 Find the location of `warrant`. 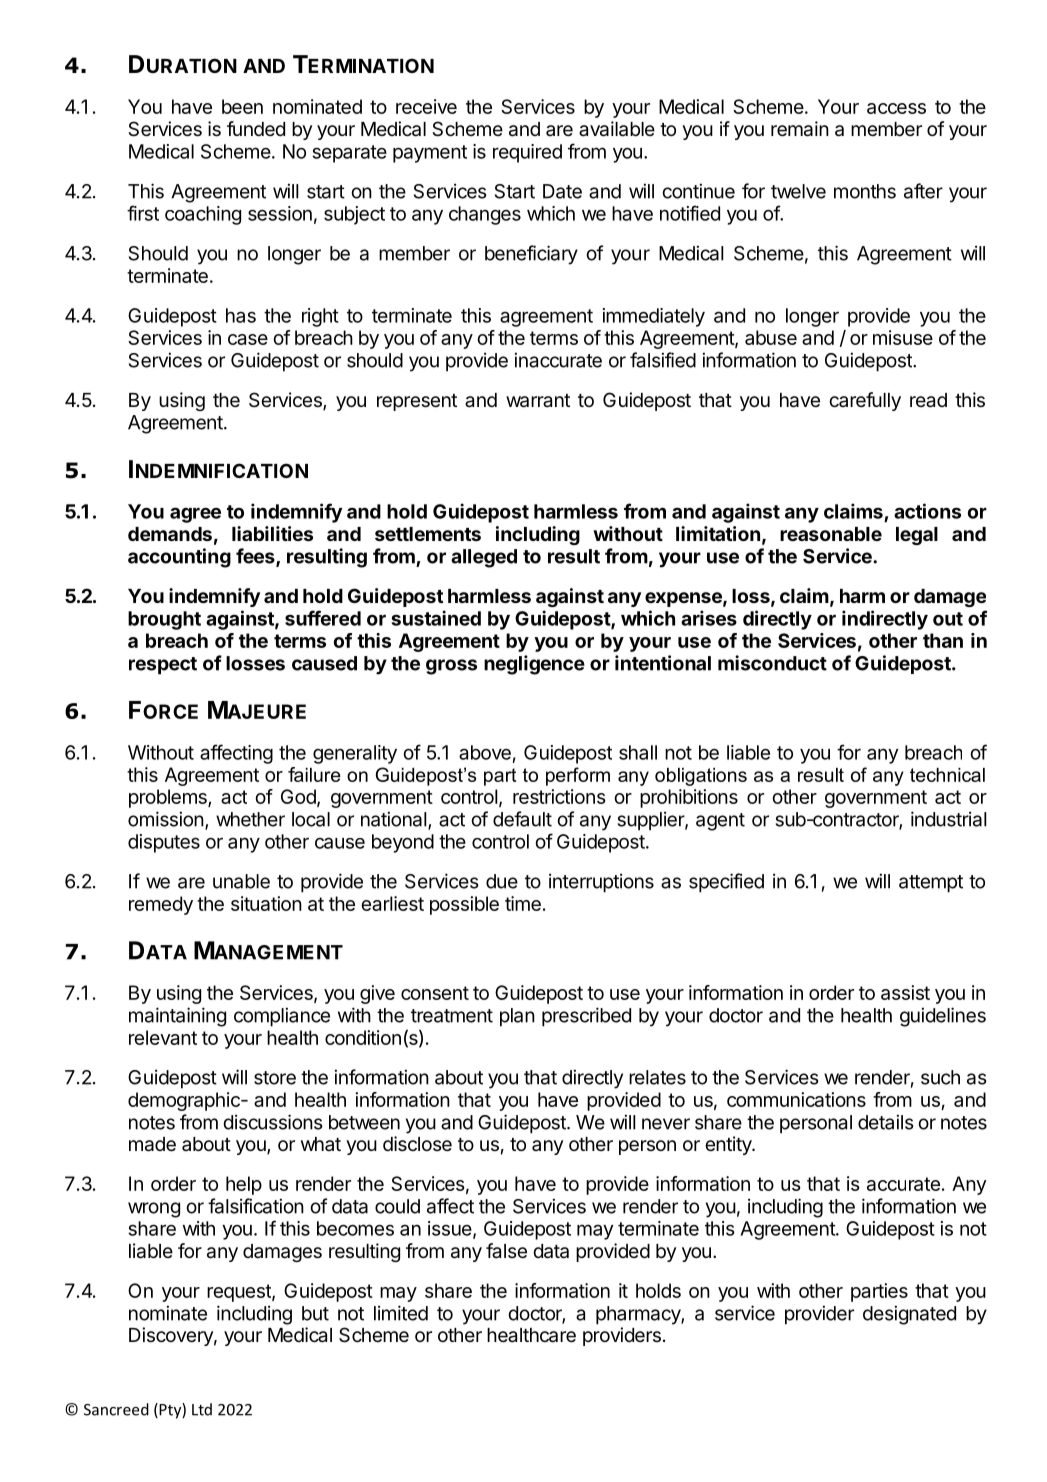

warrant is located at coordinates (538, 401).
